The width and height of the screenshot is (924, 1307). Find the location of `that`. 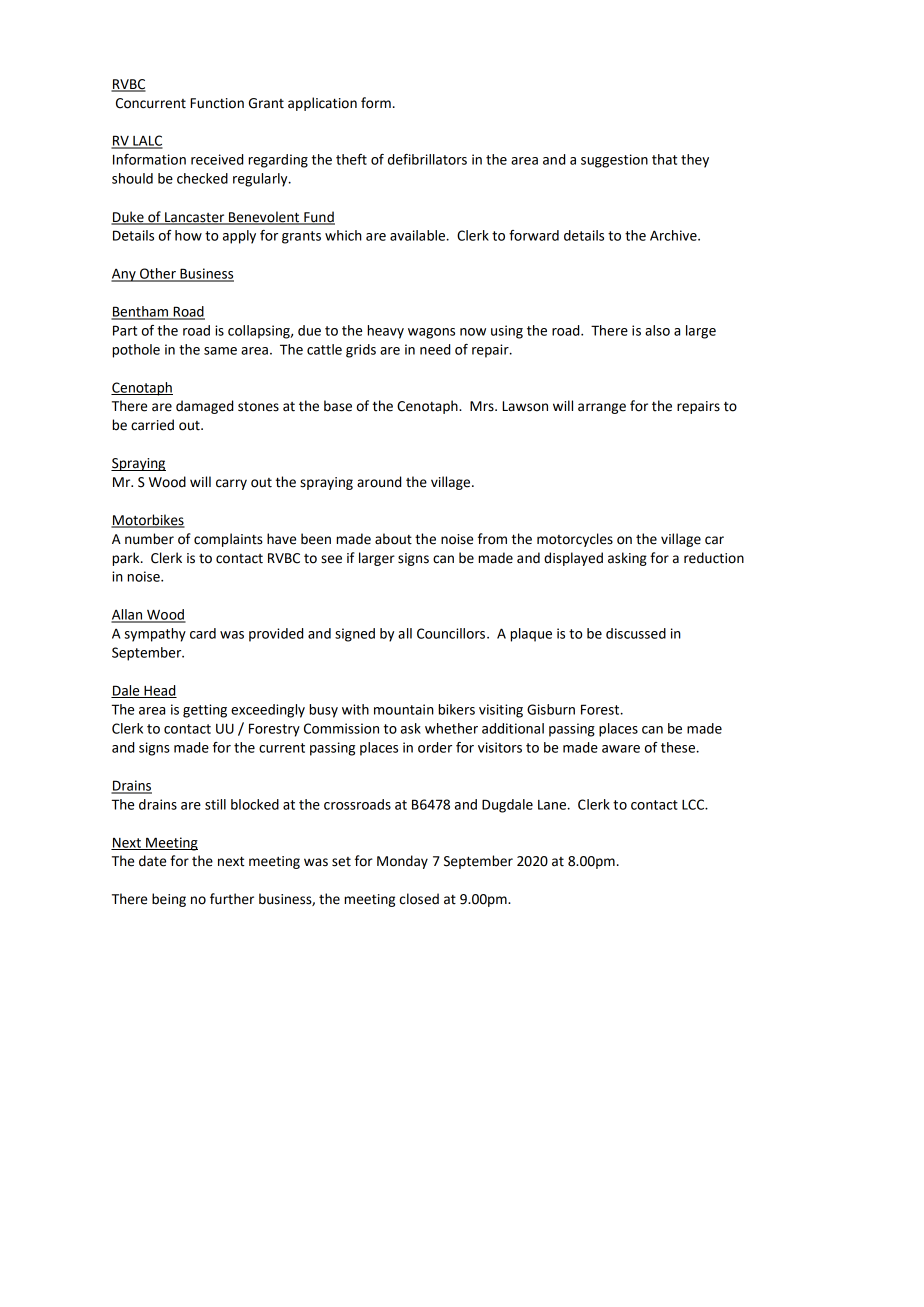

that is located at coordinates (664, 159).
